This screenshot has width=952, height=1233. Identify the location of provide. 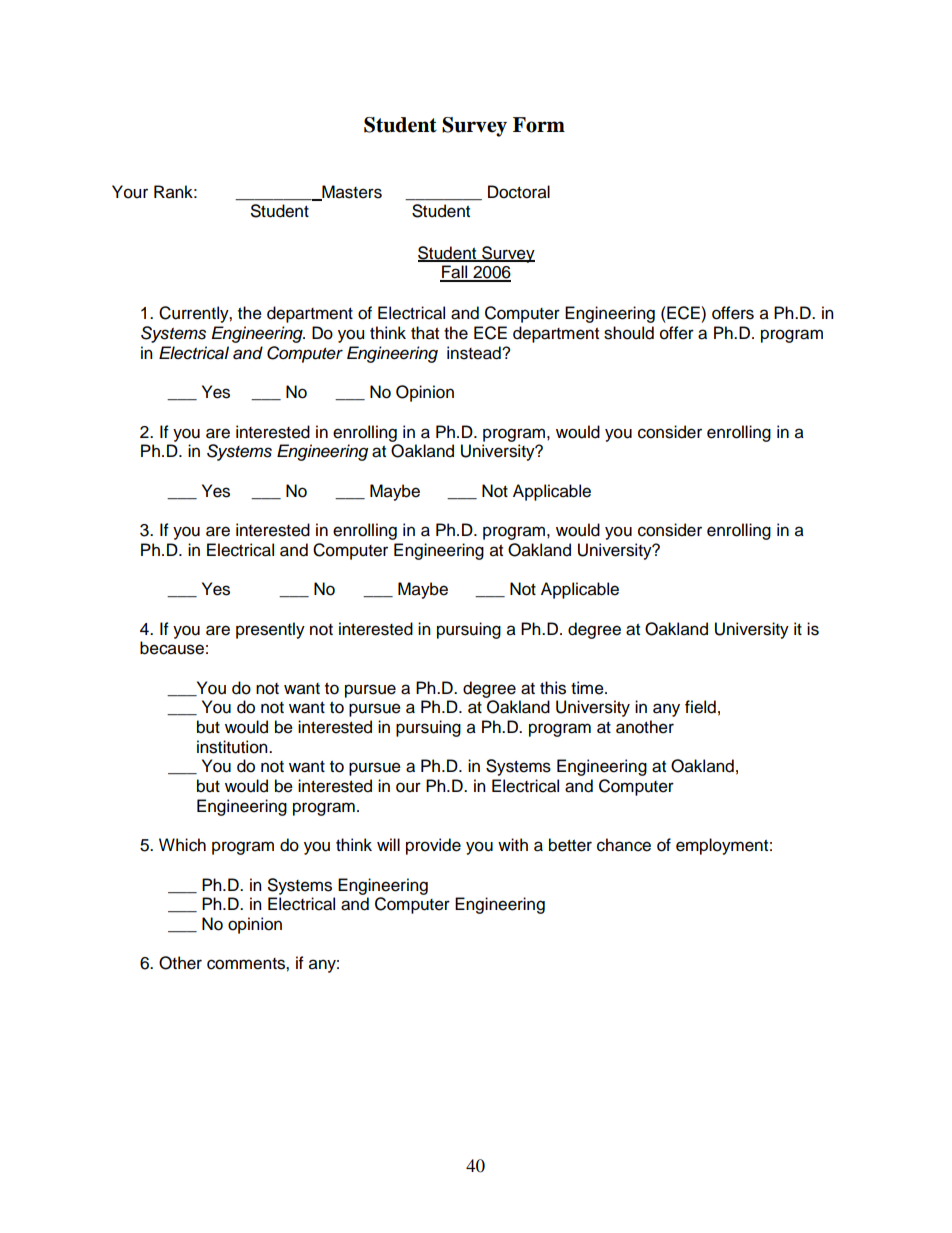
(433, 846).
